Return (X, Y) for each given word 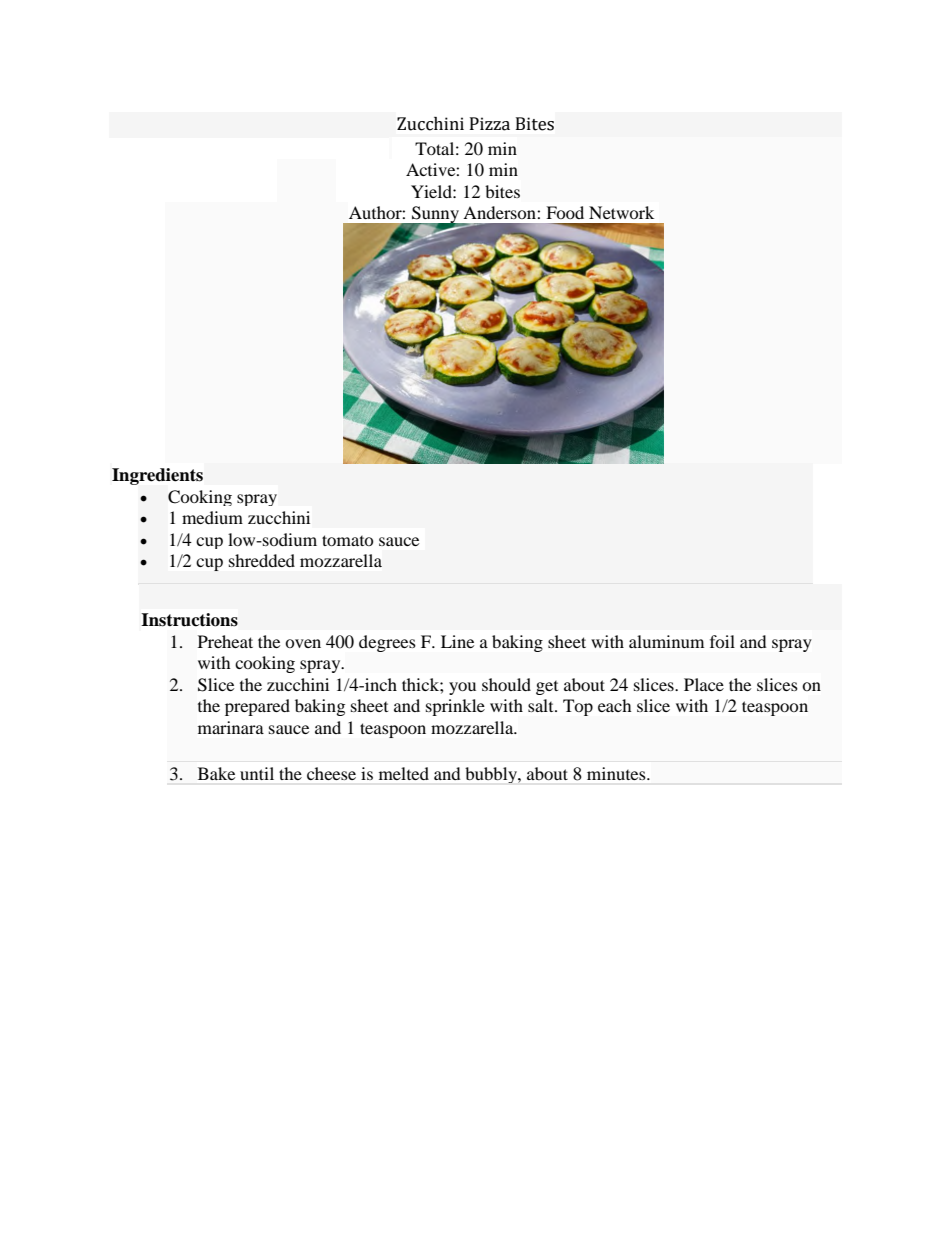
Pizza (490, 124)
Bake (216, 773)
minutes (617, 773)
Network (621, 212)
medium (212, 517)
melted (404, 773)
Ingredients (157, 476)
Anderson (500, 212)
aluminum (666, 641)
